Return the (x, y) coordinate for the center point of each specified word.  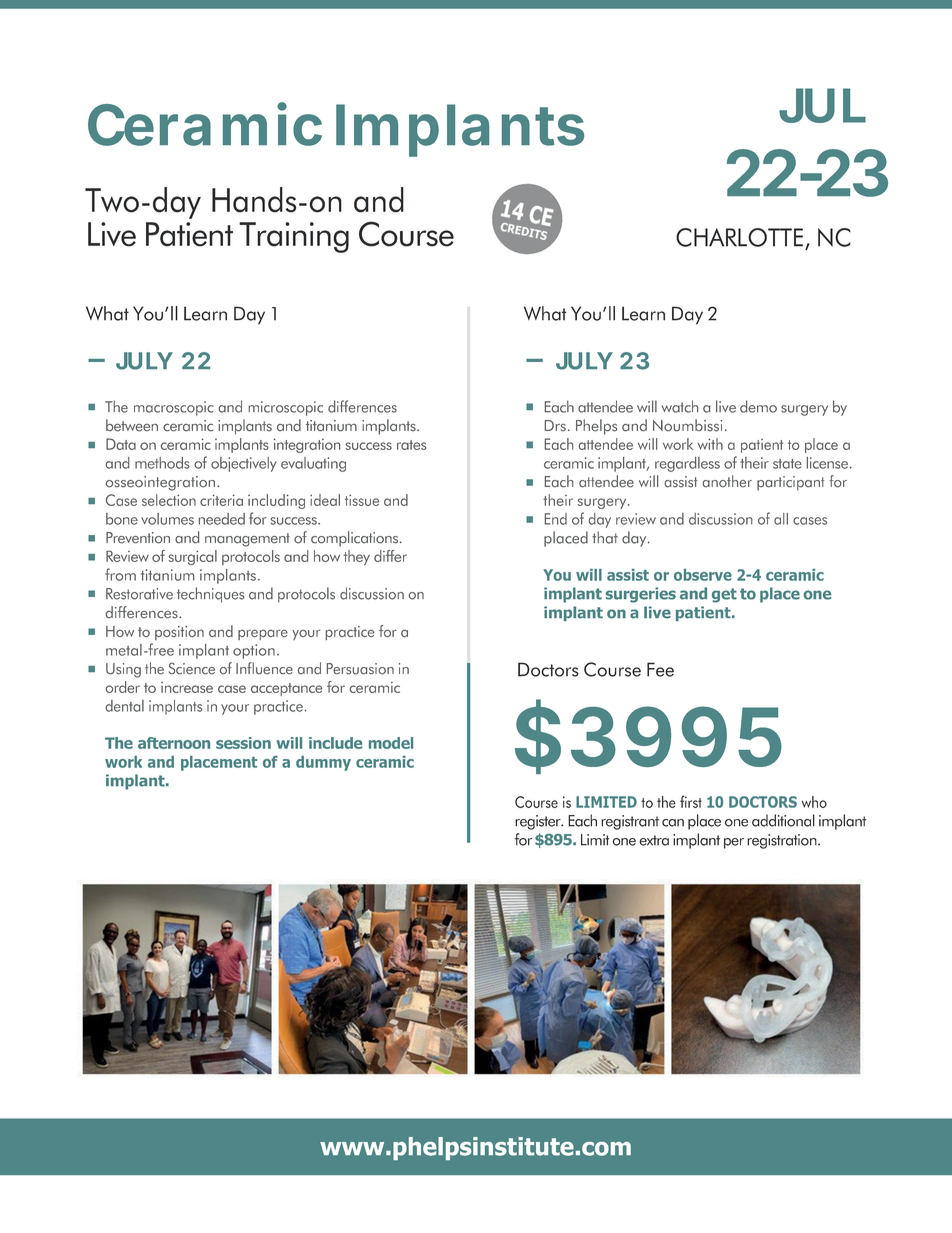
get (724, 595)
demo (758, 406)
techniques (210, 595)
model (391, 743)
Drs (555, 426)
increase (187, 687)
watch (680, 406)
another (727, 481)
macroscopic (173, 408)
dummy (323, 763)
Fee (660, 669)
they (356, 557)
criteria (221, 500)
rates (411, 445)
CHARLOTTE (739, 237)
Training (294, 237)
